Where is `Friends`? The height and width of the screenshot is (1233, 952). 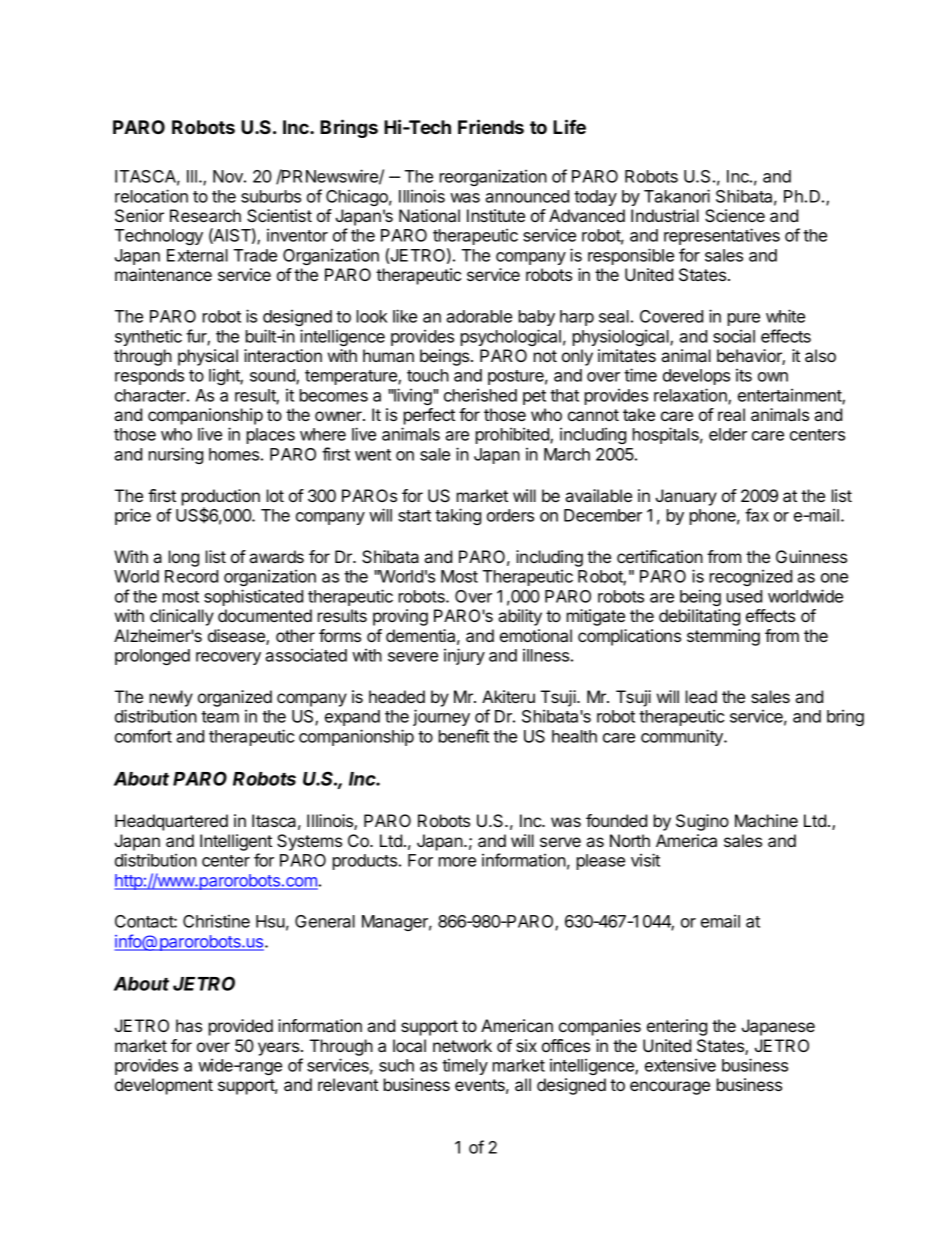
Friends is located at coordinates (491, 126).
